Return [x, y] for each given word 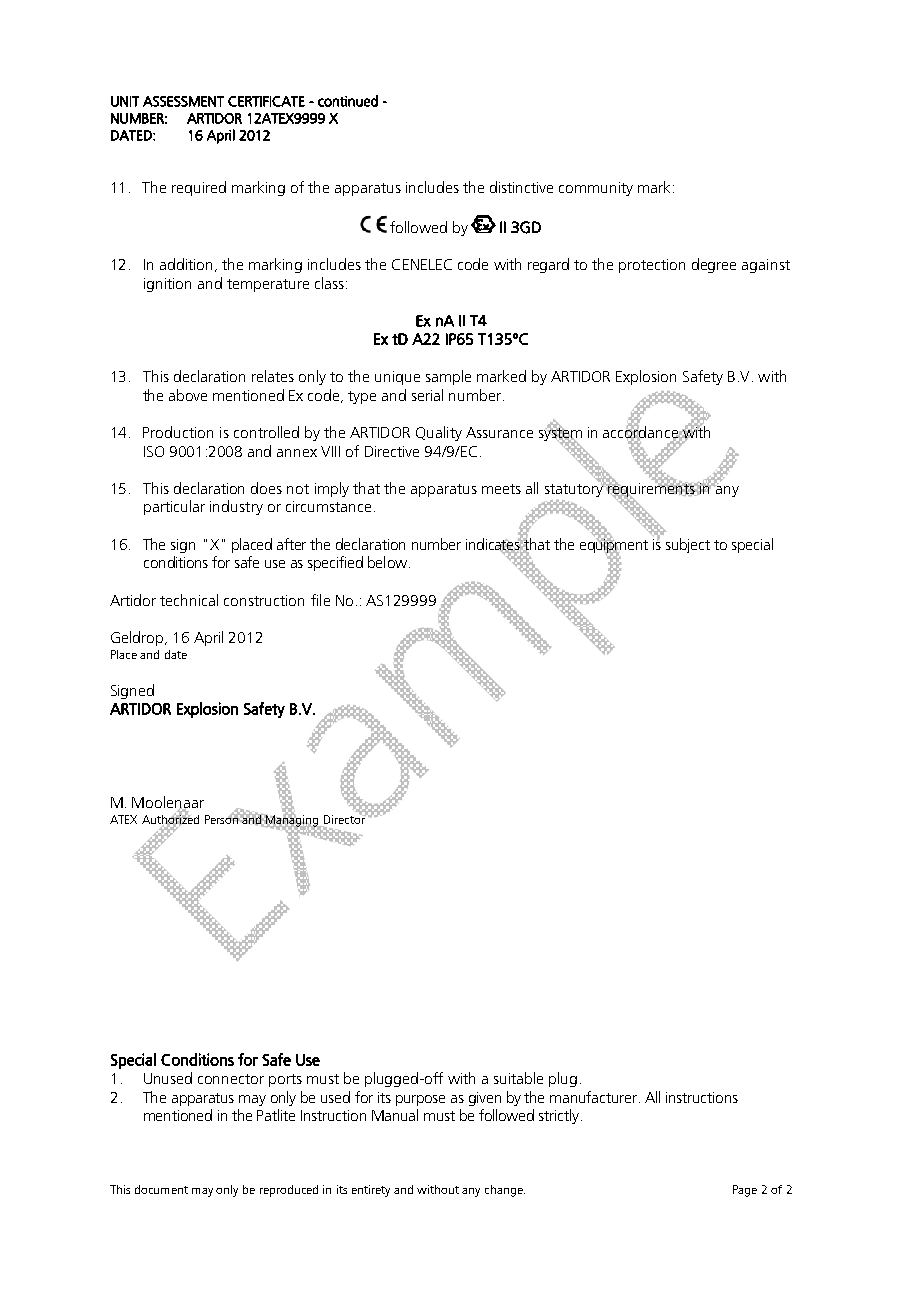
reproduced [289, 1191]
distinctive [521, 187]
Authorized [170, 819]
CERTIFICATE [266, 101]
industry [236, 507]
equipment [614, 545]
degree [714, 265]
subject [688, 545]
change [505, 1191]
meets [501, 489]
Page [745, 1191]
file [320, 600]
